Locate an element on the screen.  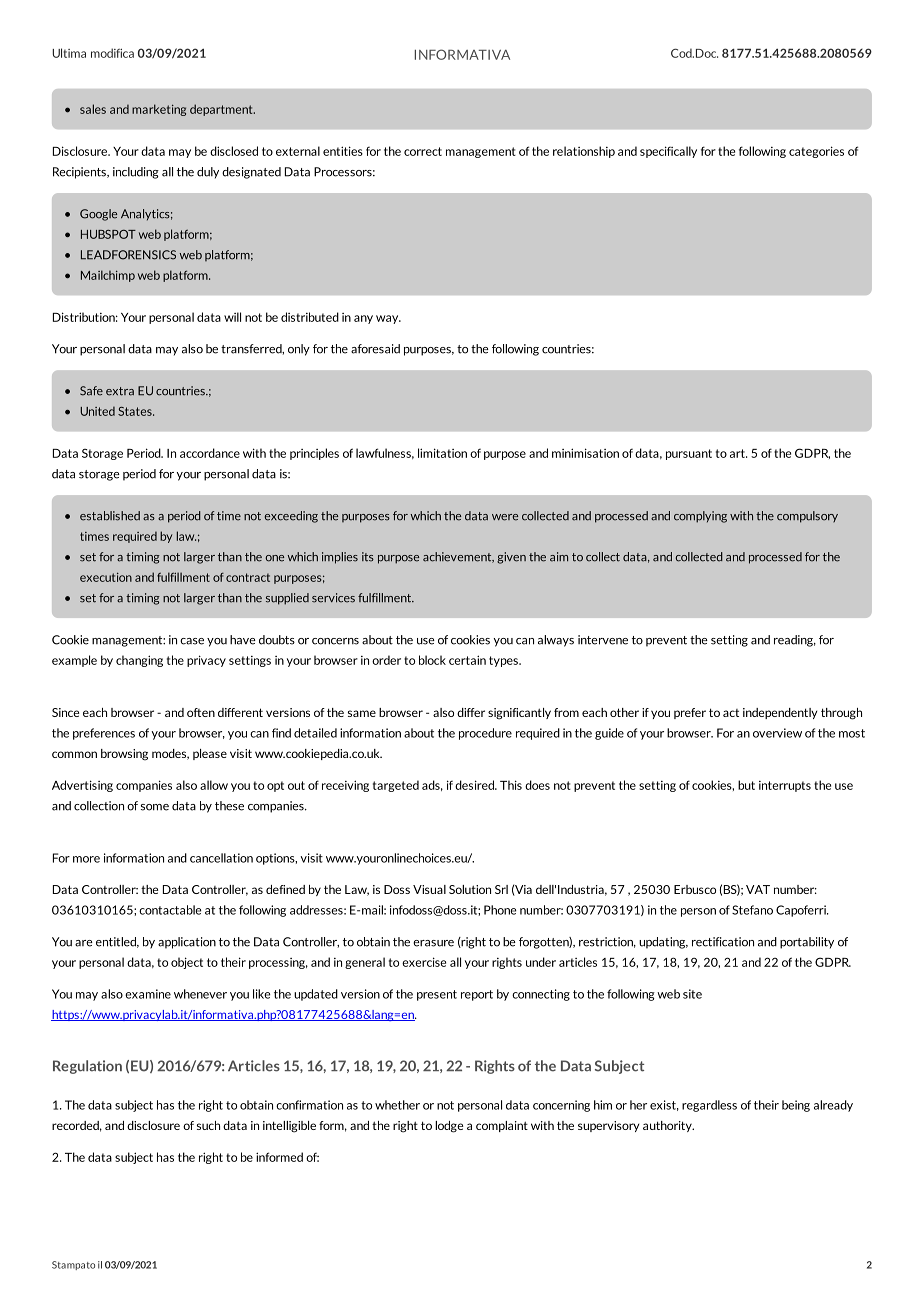
department is located at coordinates (222, 110).
